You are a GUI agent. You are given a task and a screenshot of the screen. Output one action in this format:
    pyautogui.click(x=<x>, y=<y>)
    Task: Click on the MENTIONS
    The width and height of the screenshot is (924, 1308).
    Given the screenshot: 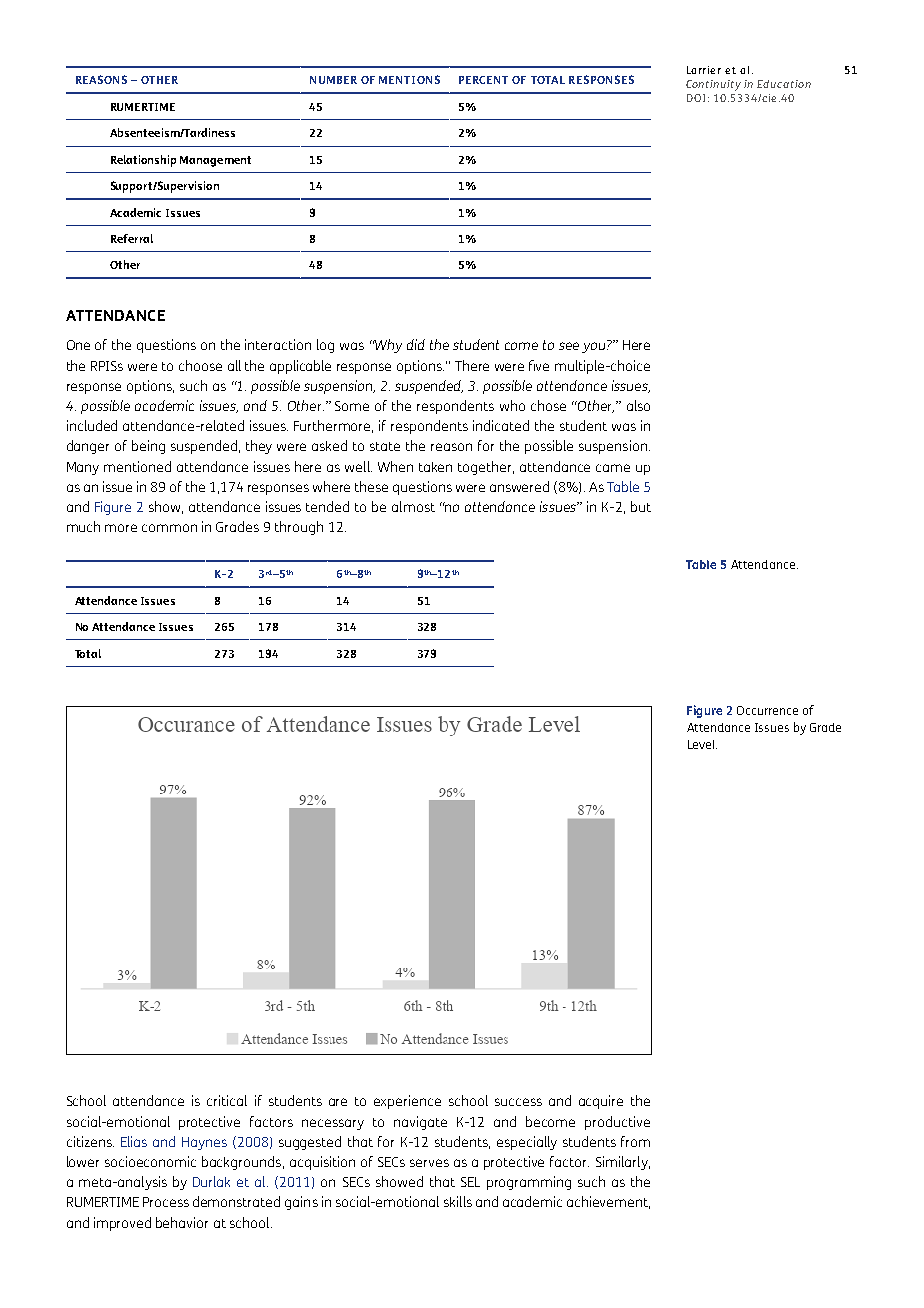 What is the action you would take?
    pyautogui.click(x=409, y=79)
